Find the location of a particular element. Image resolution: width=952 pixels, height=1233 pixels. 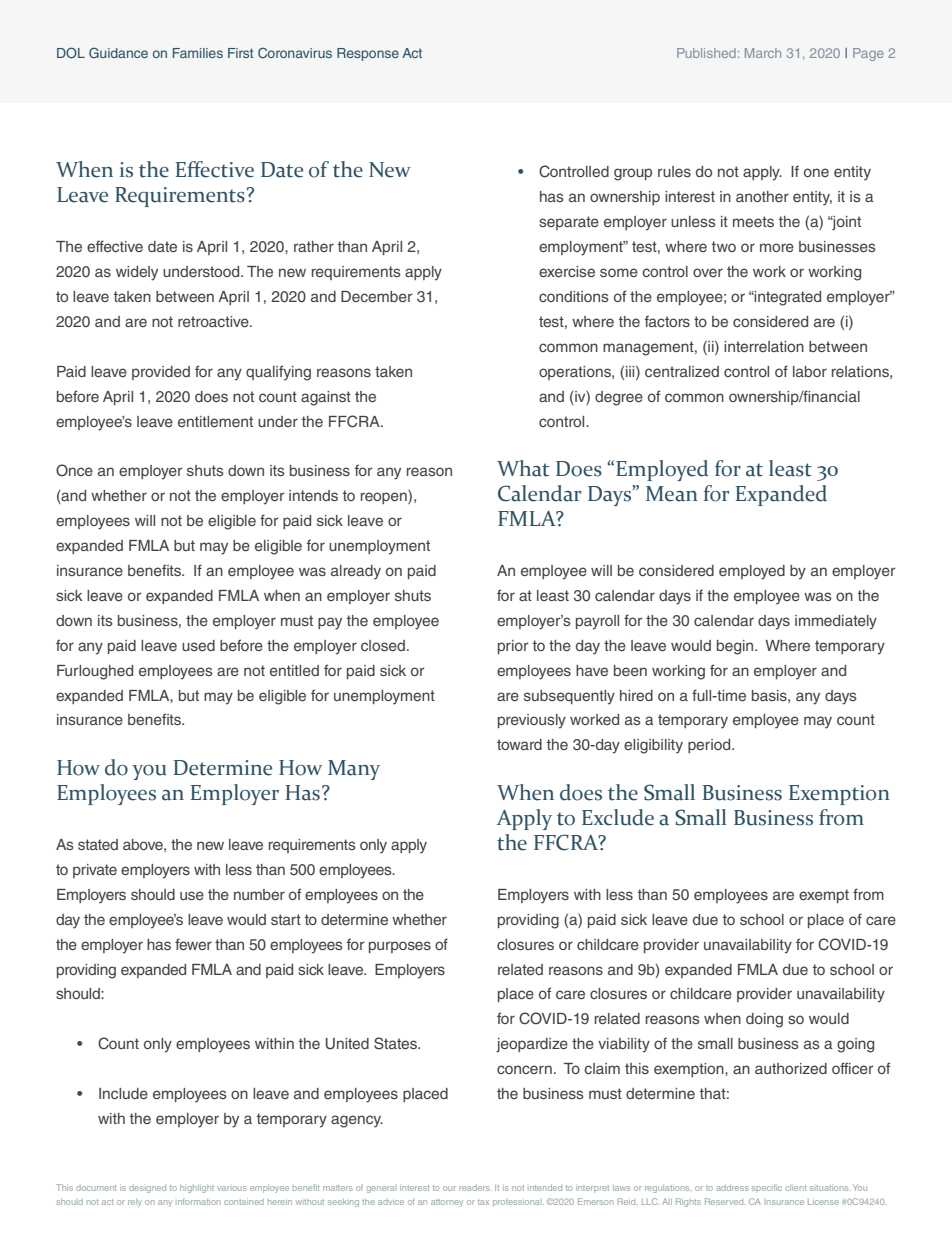

labor is located at coordinates (810, 371).
